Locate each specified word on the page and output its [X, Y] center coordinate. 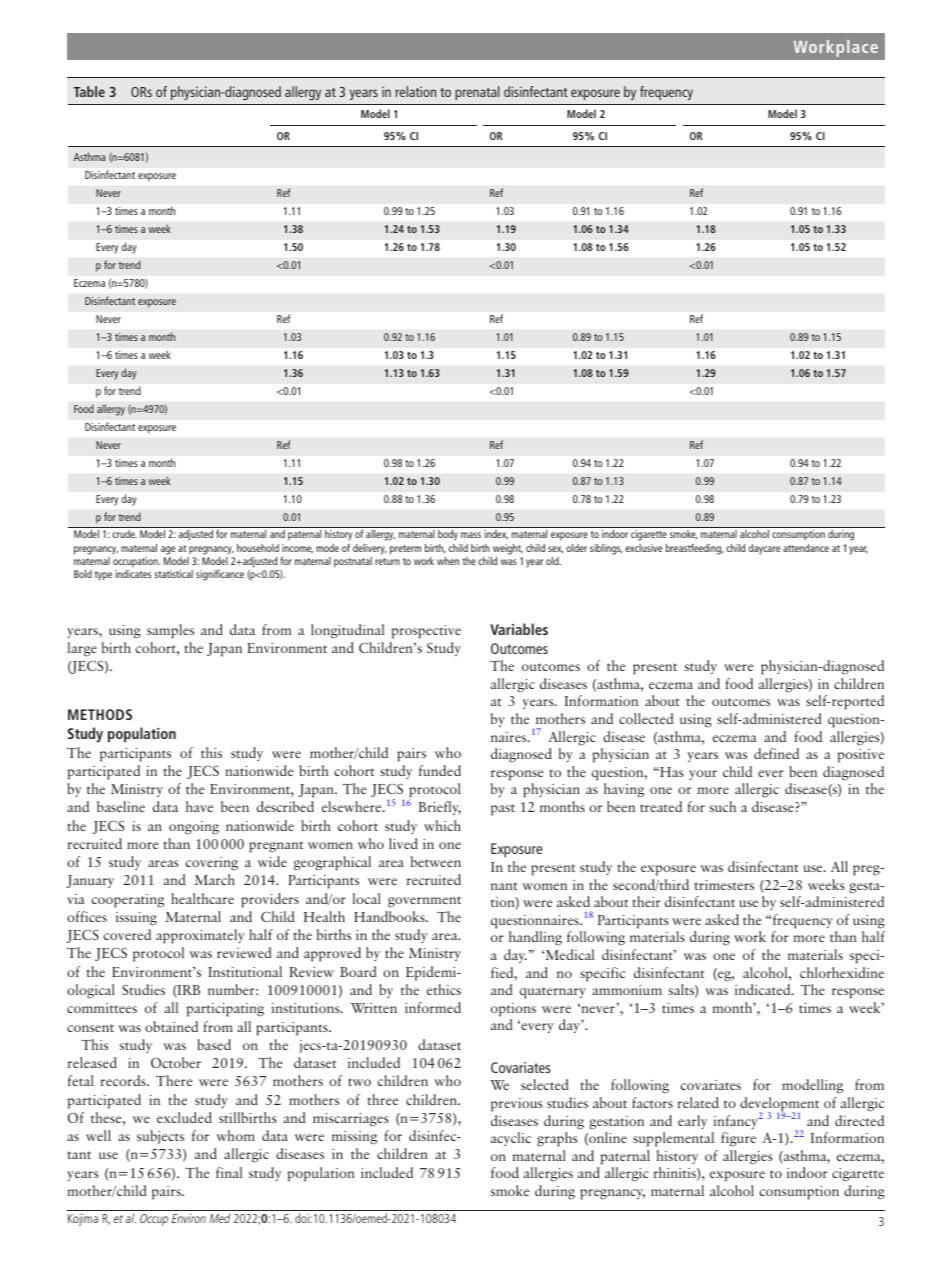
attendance [806, 548]
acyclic [511, 1139]
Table [89, 91]
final [229, 1172]
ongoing [194, 828]
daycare [764, 549]
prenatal [477, 93]
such [723, 806]
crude [124, 534]
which [442, 825]
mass [471, 535]
